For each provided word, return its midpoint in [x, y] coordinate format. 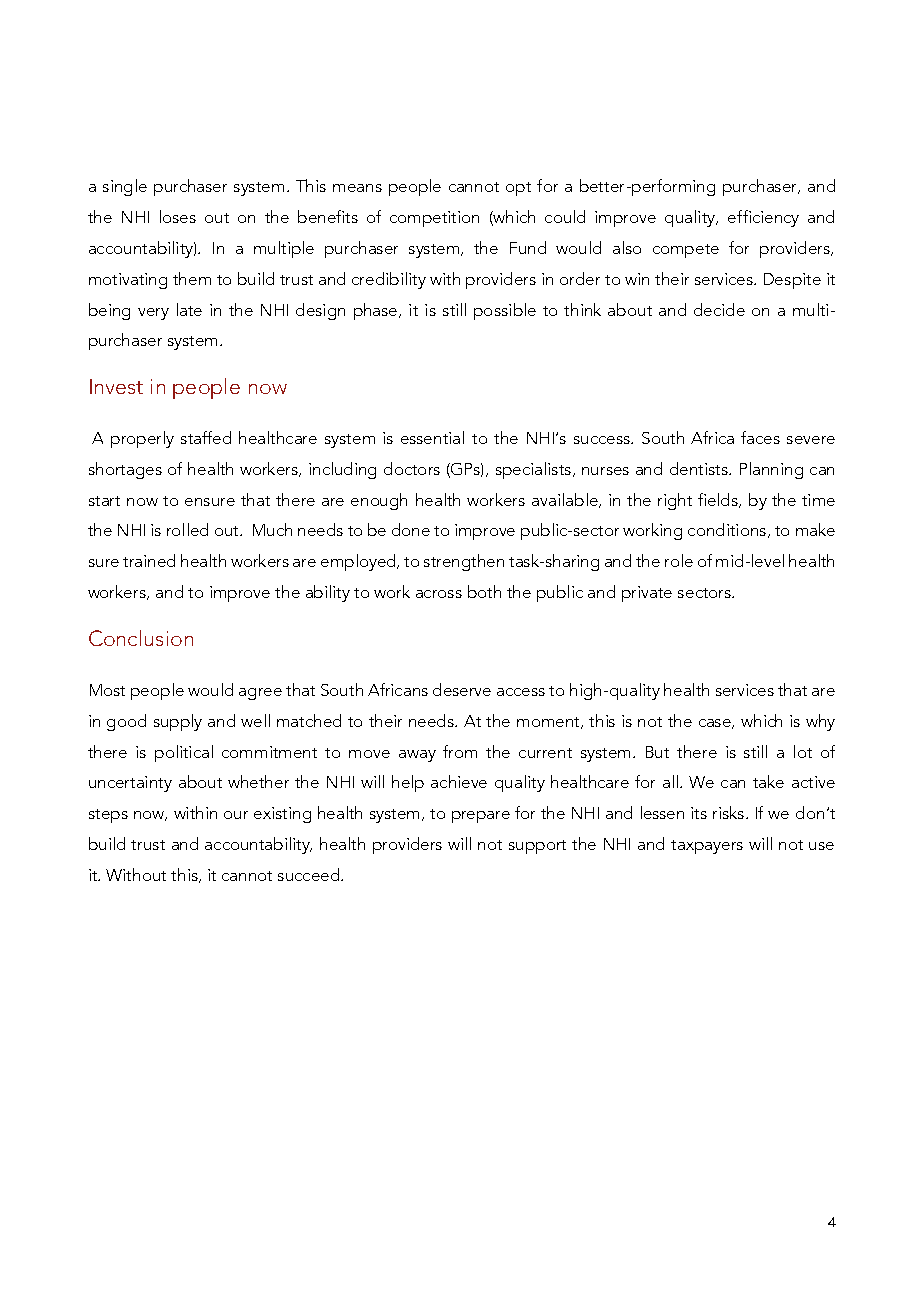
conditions [728, 530]
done [411, 529]
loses [178, 216]
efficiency [763, 218]
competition [434, 219]
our [236, 815]
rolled [187, 529]
